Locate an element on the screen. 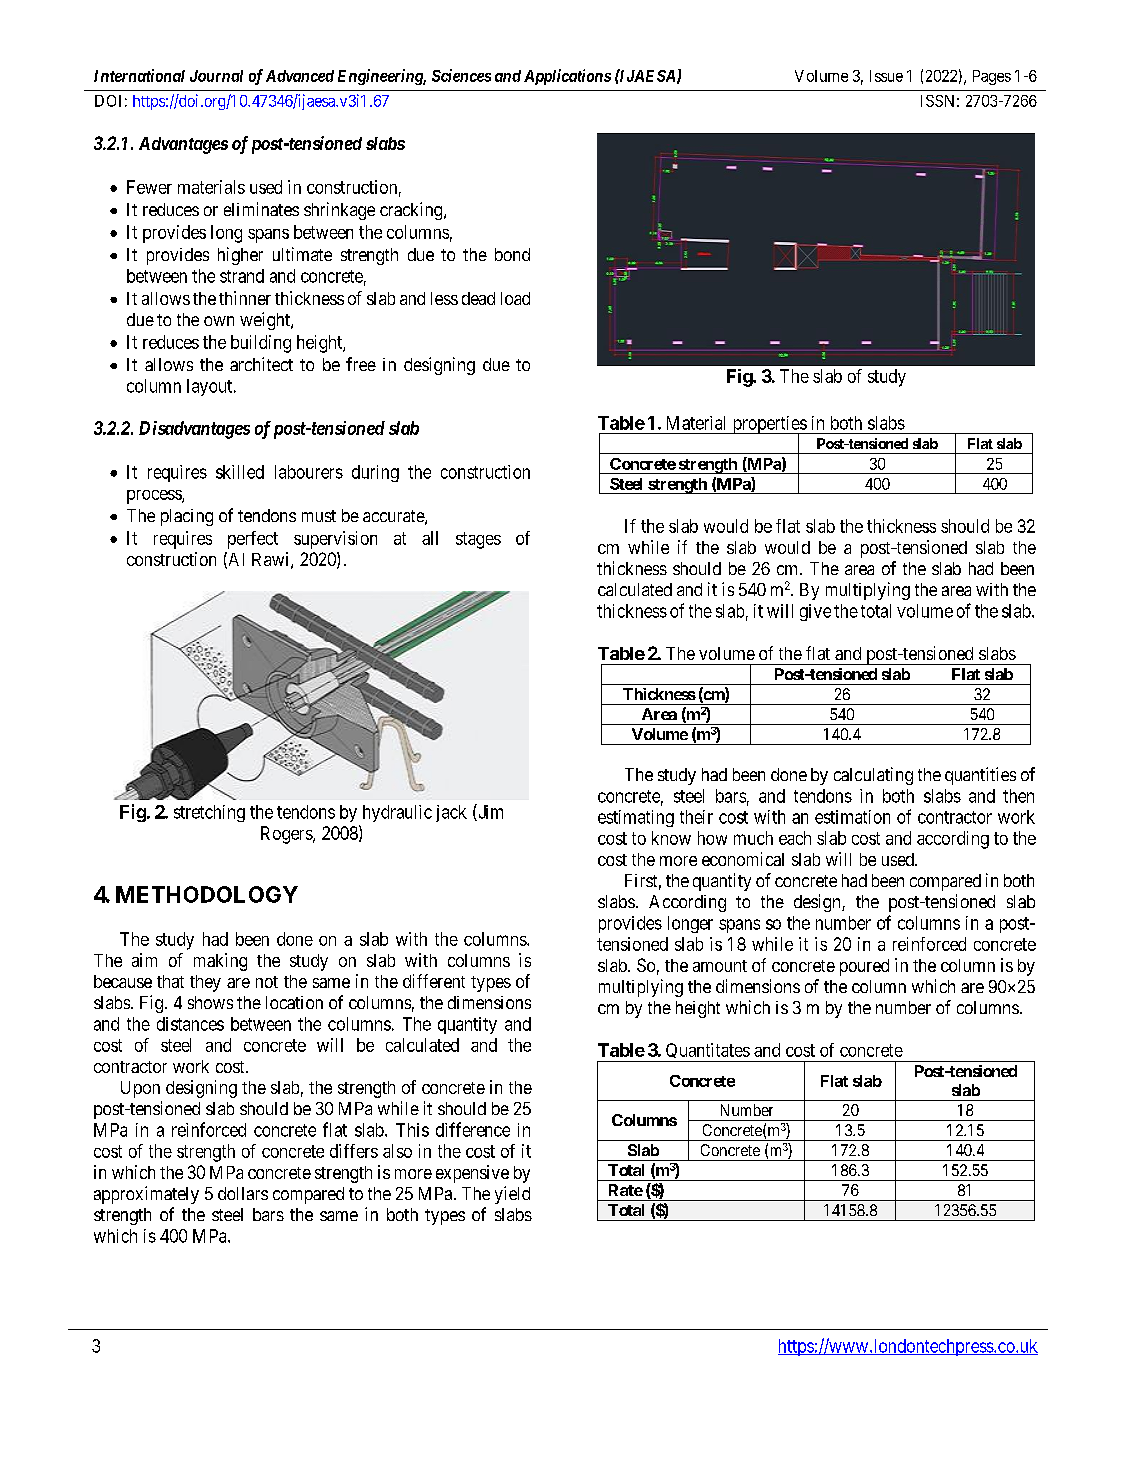 The image size is (1128, 1460). Journal is located at coordinates (216, 76).
